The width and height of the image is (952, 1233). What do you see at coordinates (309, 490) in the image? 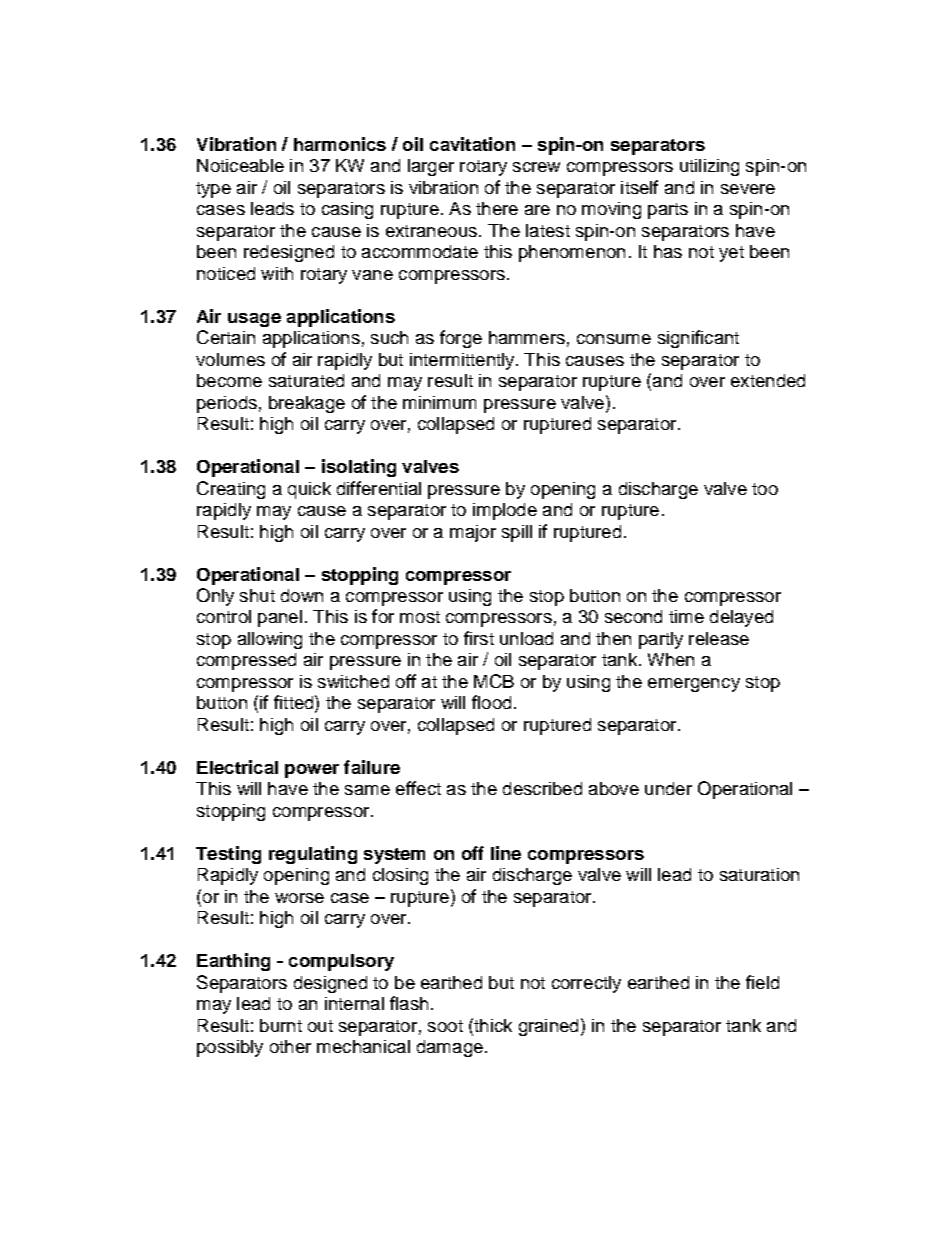
I see `quick` at bounding box center [309, 490].
